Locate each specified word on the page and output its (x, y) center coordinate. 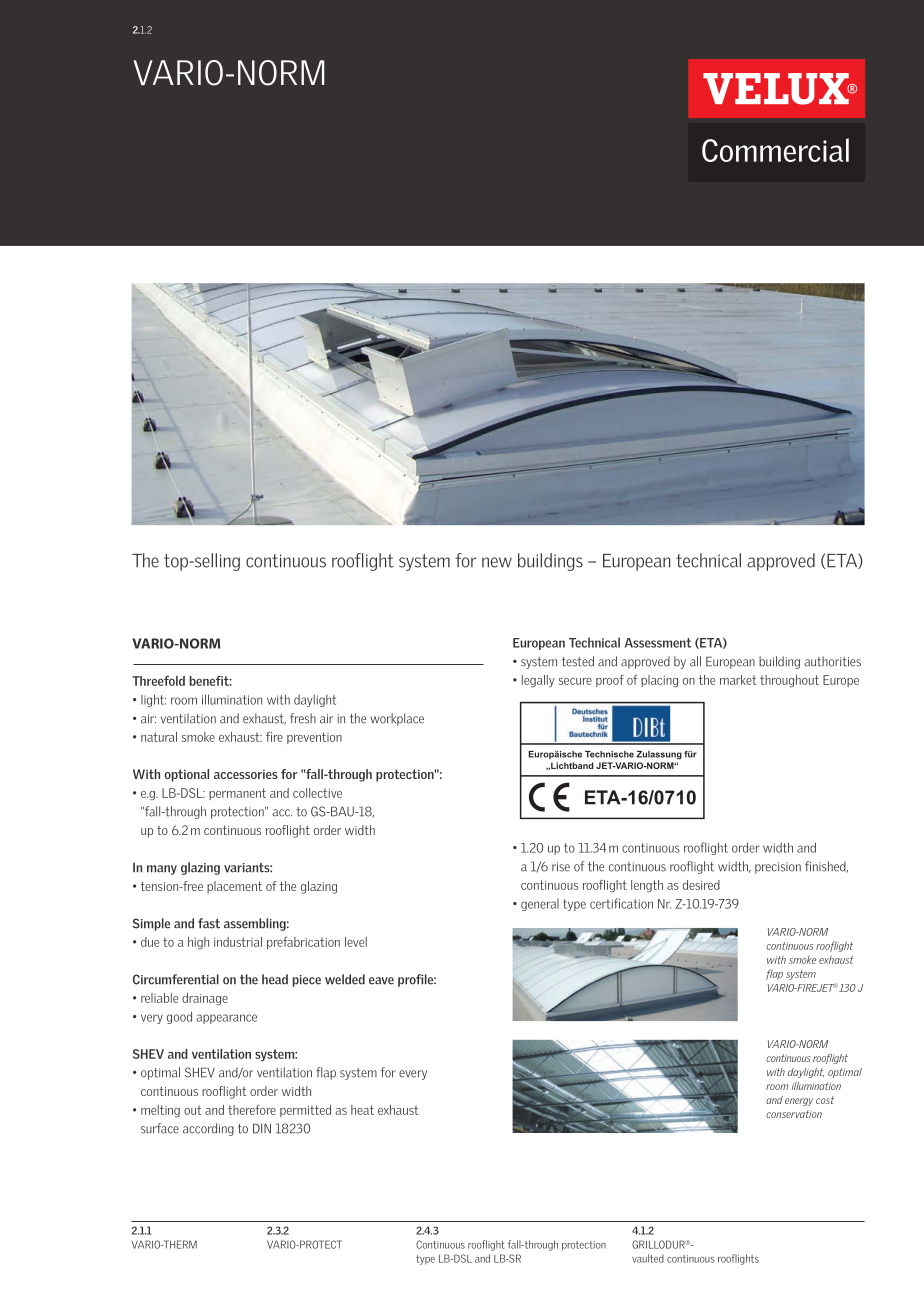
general (540, 905)
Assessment (658, 643)
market (738, 680)
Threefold (158, 681)
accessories (246, 774)
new (497, 562)
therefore (252, 1110)
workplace (397, 719)
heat (362, 1110)
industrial (238, 942)
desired (701, 885)
